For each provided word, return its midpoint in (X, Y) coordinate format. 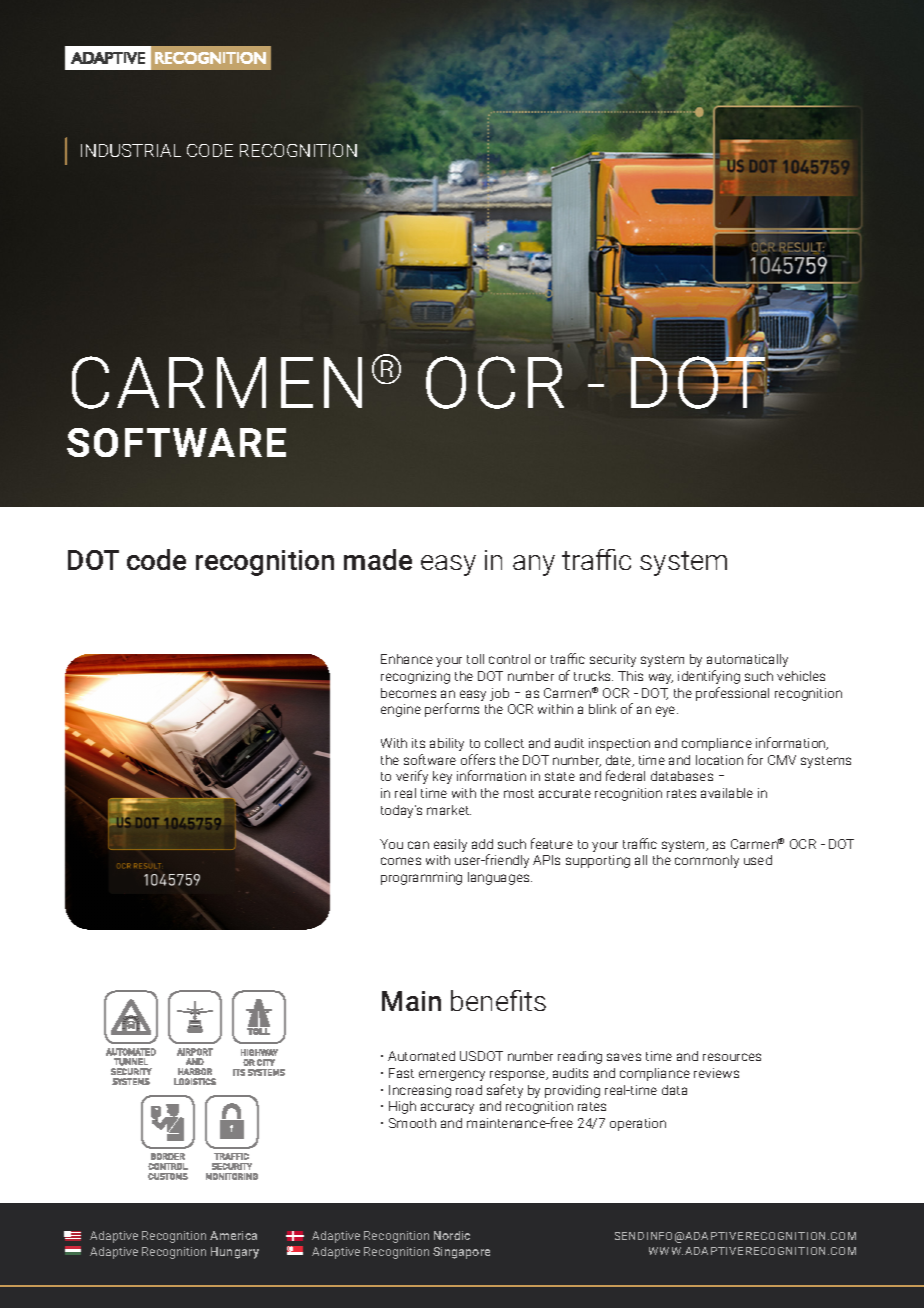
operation (638, 1124)
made (378, 559)
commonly (707, 861)
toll (475, 659)
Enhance (407, 659)
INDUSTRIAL (131, 150)
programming (421, 878)
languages (500, 878)
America (233, 1235)
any (534, 565)
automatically (747, 660)
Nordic (452, 1235)
